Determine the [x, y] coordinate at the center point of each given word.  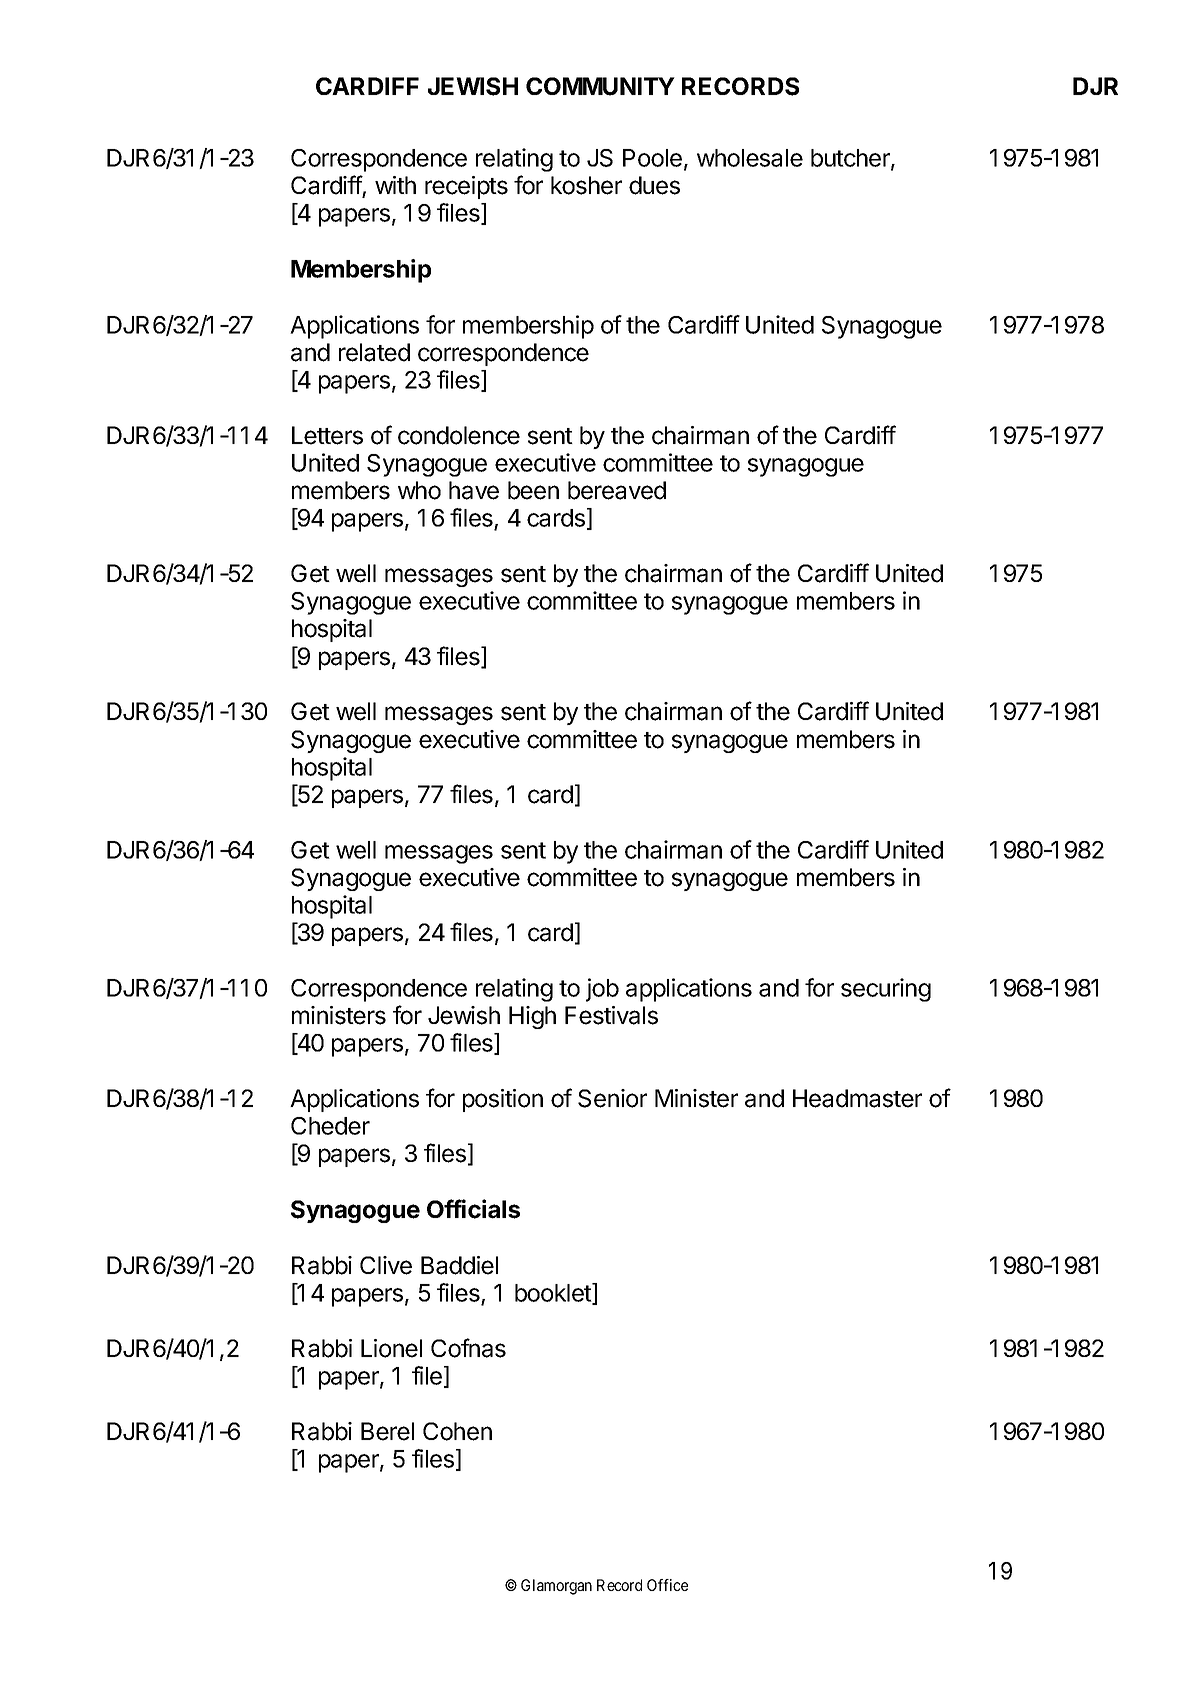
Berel [387, 1431]
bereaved [617, 490]
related [374, 352]
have [474, 490]
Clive [386, 1265]
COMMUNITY [600, 86]
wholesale [750, 158]
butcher [851, 159]
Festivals [611, 1015]
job [602, 990]
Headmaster [857, 1098]
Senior [612, 1098]
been [533, 490]
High [532, 1017]
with [395, 185]
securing [886, 990]
